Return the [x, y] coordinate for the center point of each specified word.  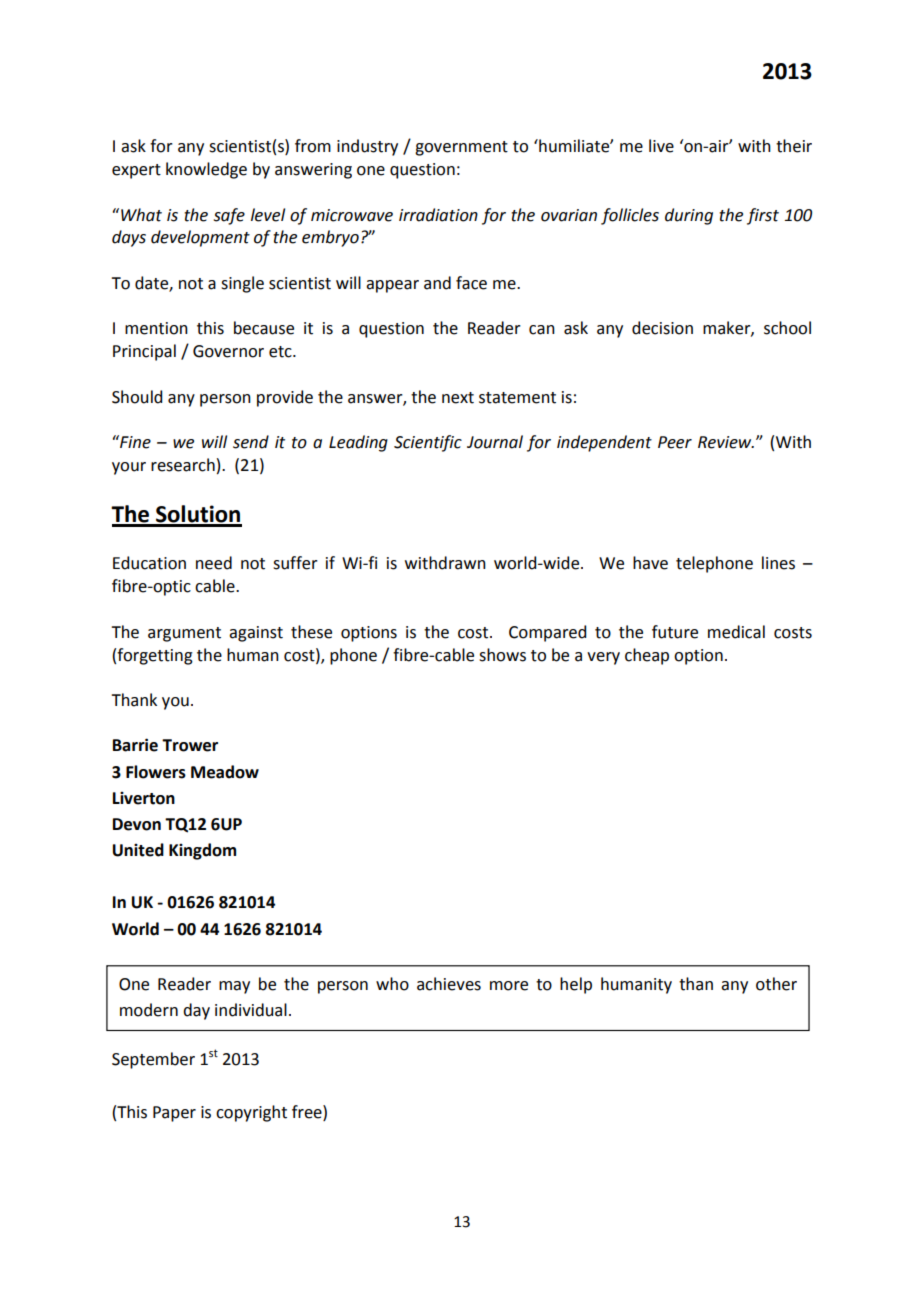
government [461, 148]
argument [184, 634]
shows [502, 655]
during [689, 216]
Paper [174, 1114]
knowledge [206, 170]
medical [736, 632]
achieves [449, 984]
